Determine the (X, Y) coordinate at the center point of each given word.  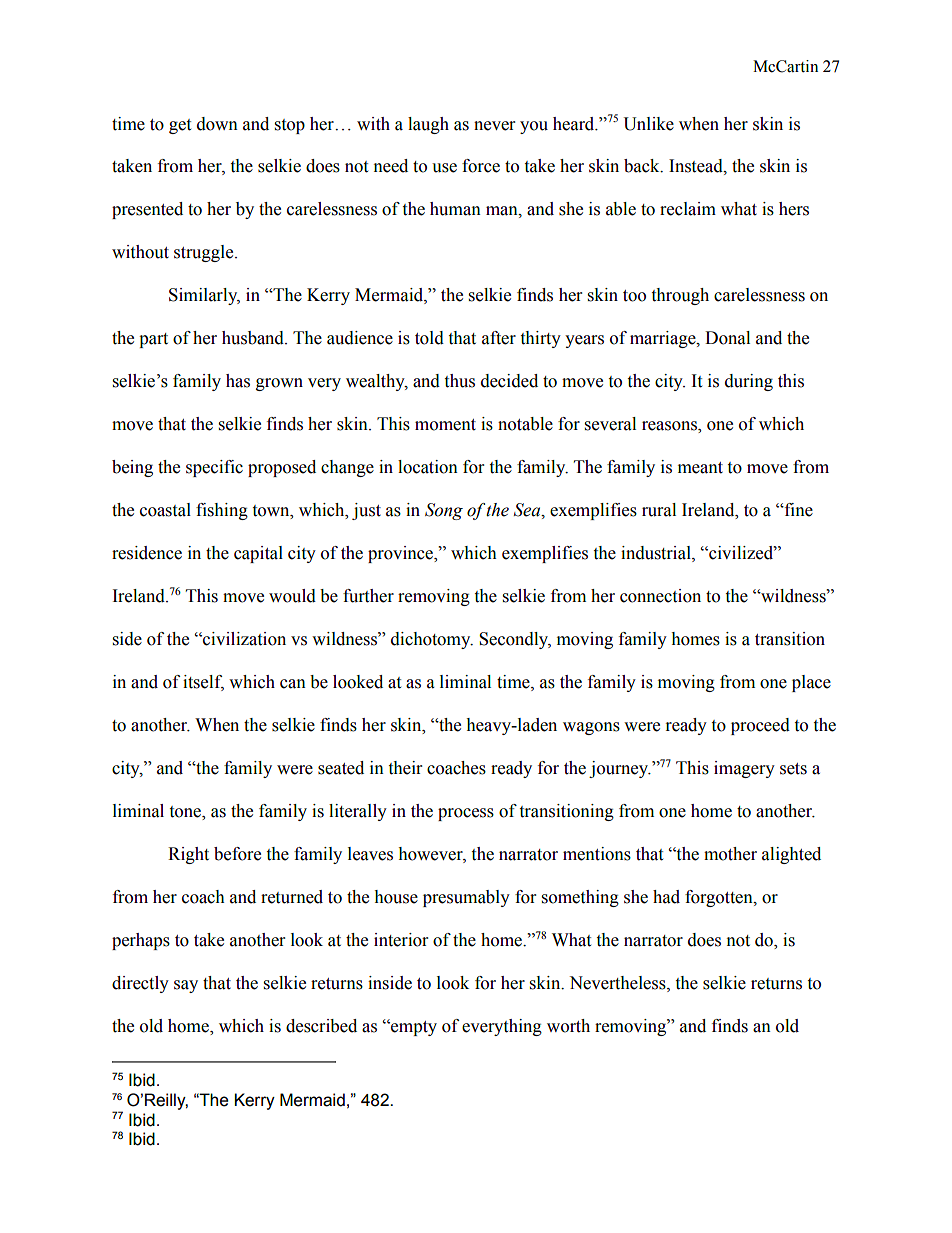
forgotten (720, 898)
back (643, 166)
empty (413, 1027)
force (481, 166)
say (186, 986)
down (217, 124)
